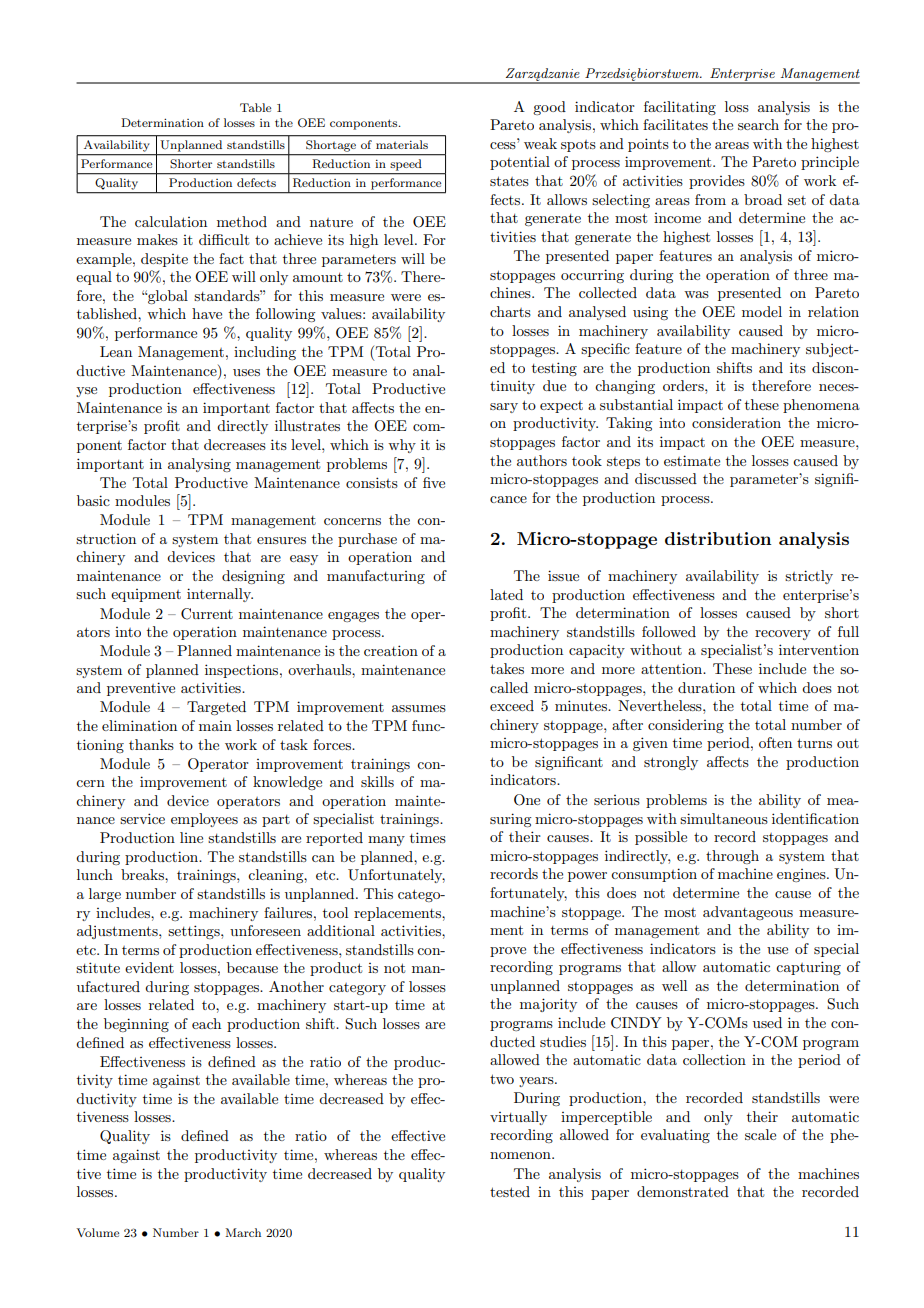 Image resolution: width=924 pixels, height=1308 pixels. I want to click on recovery, so click(783, 635).
